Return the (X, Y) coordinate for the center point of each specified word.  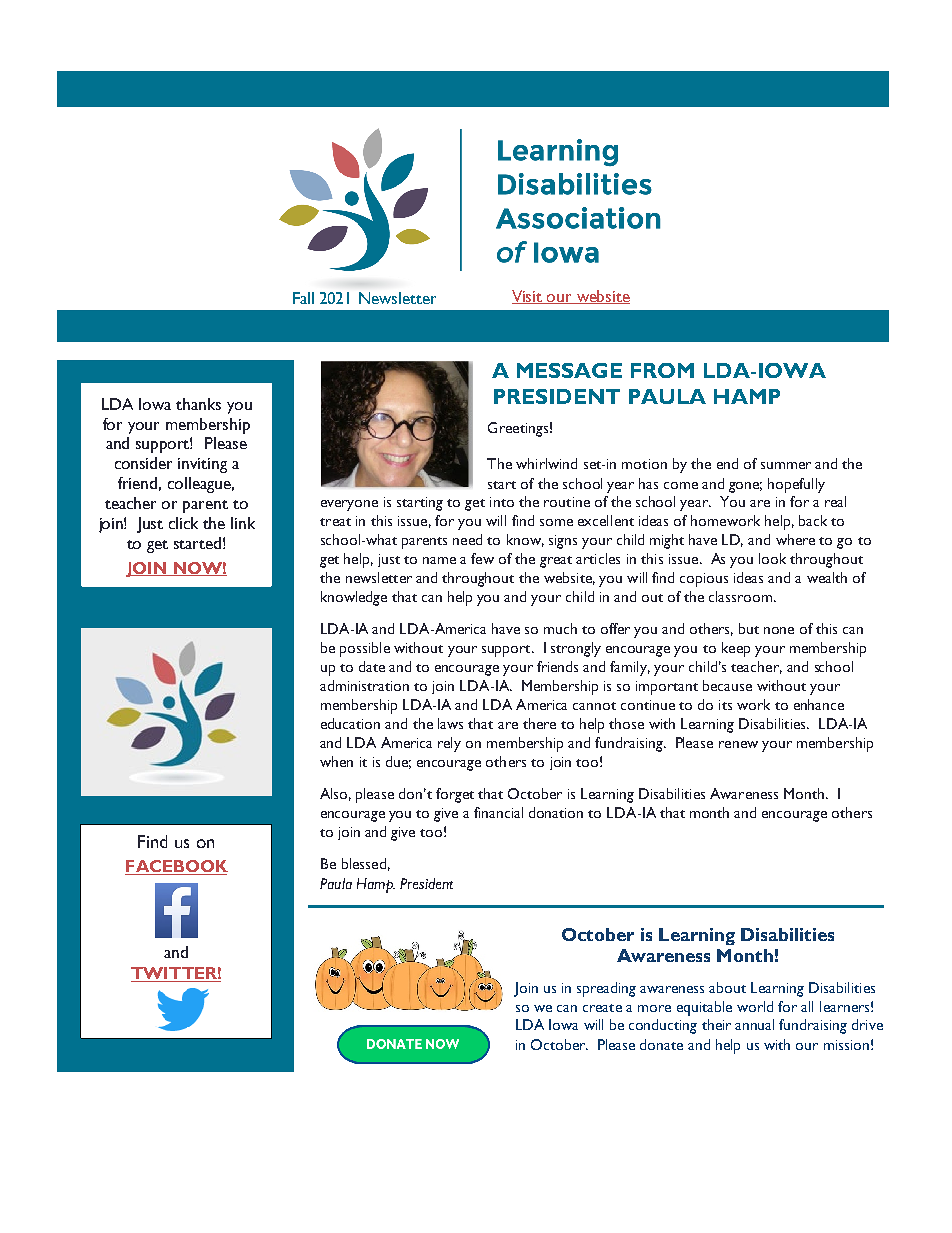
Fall (303, 298)
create (602, 1008)
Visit (528, 297)
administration (364, 685)
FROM (662, 370)
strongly (576, 649)
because (727, 685)
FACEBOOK (176, 867)
